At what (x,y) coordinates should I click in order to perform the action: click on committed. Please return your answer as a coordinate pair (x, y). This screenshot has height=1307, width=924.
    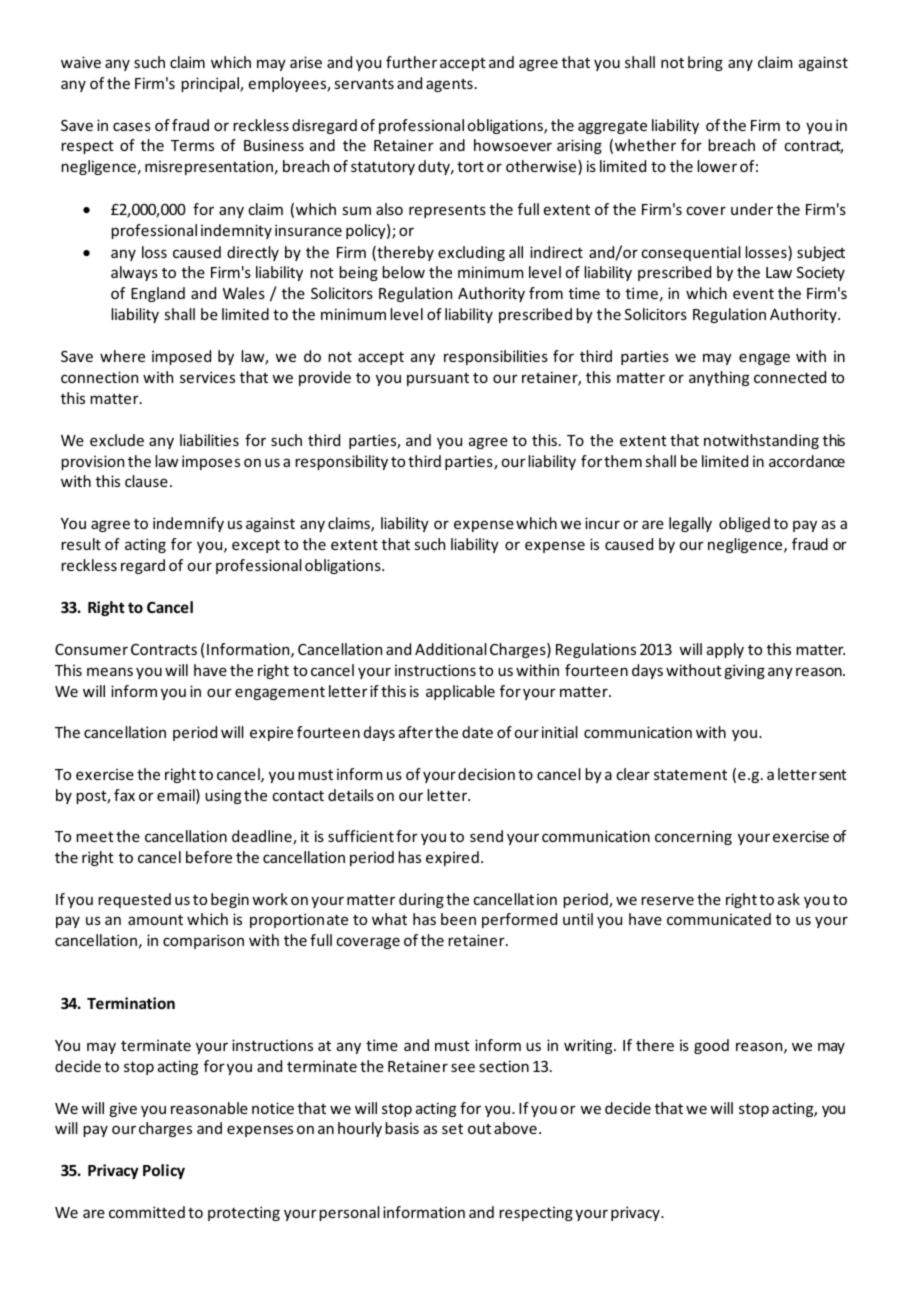
    Looking at the image, I should click on (147, 1212).
